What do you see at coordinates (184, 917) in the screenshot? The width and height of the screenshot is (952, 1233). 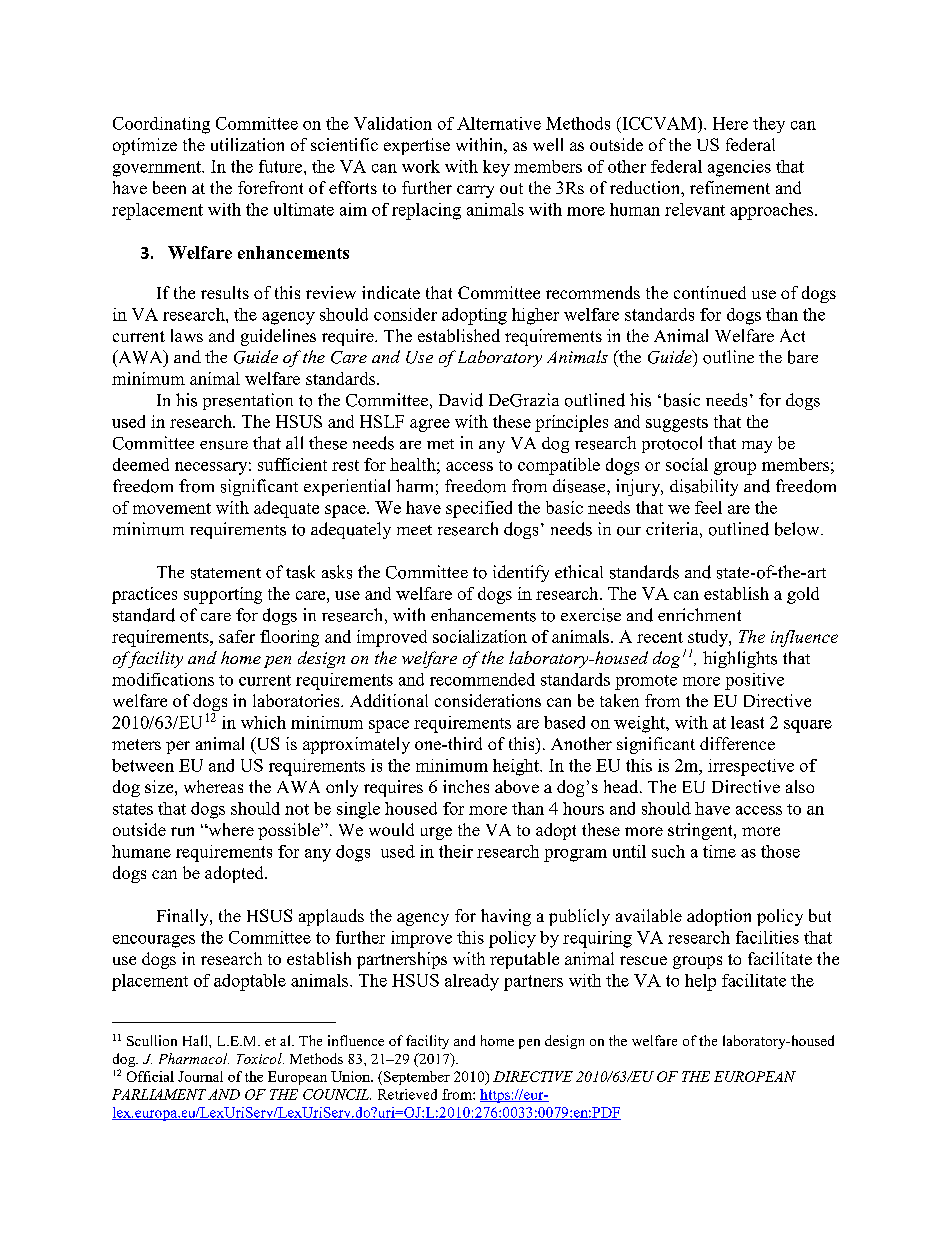 I see `Finally` at bounding box center [184, 917].
